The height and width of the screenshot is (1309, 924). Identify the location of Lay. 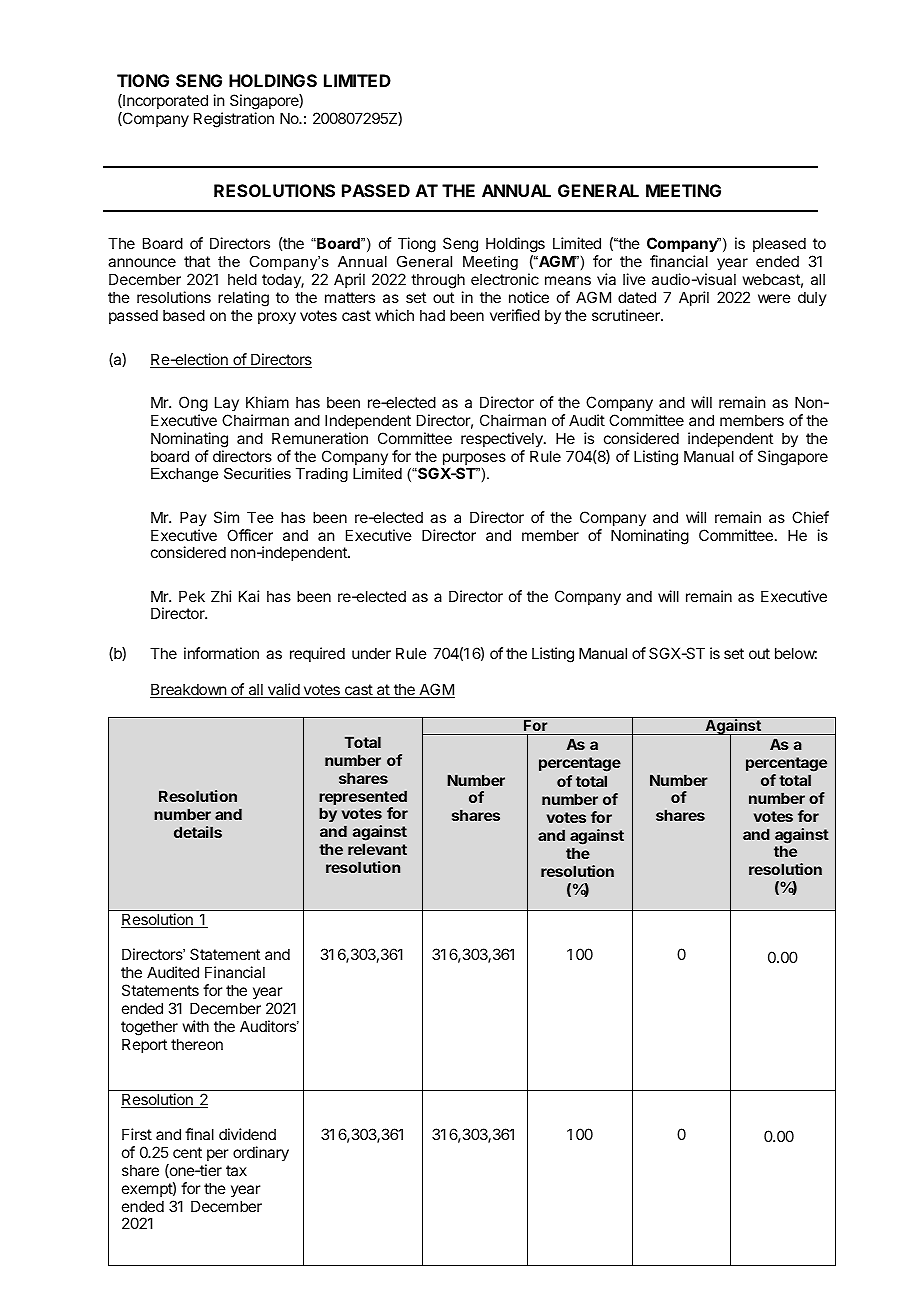
(227, 403).
